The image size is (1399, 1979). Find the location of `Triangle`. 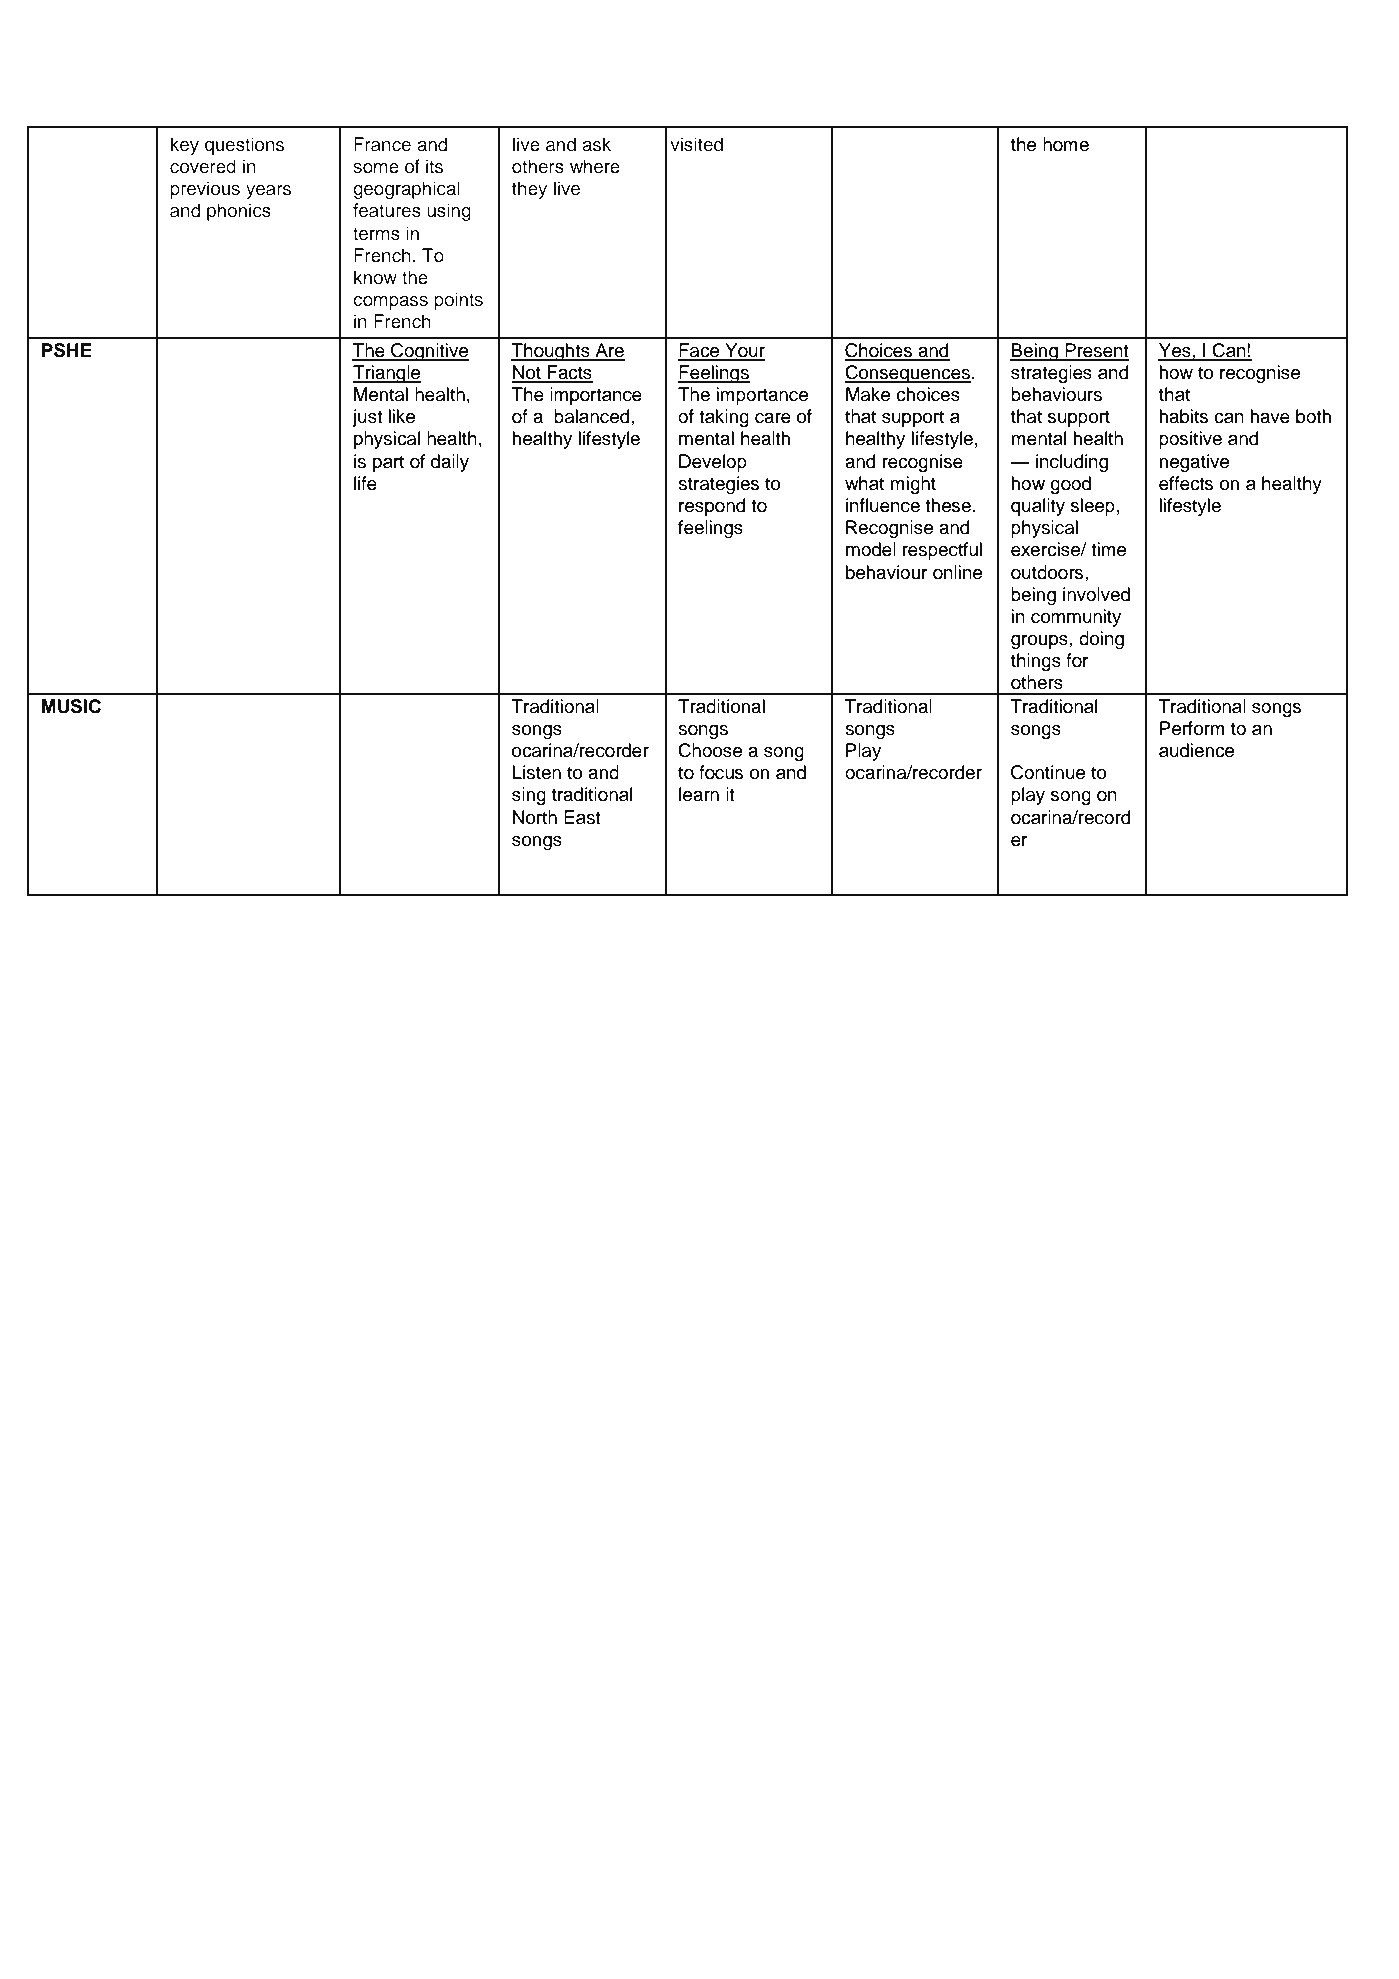

Triangle is located at coordinates (387, 374).
